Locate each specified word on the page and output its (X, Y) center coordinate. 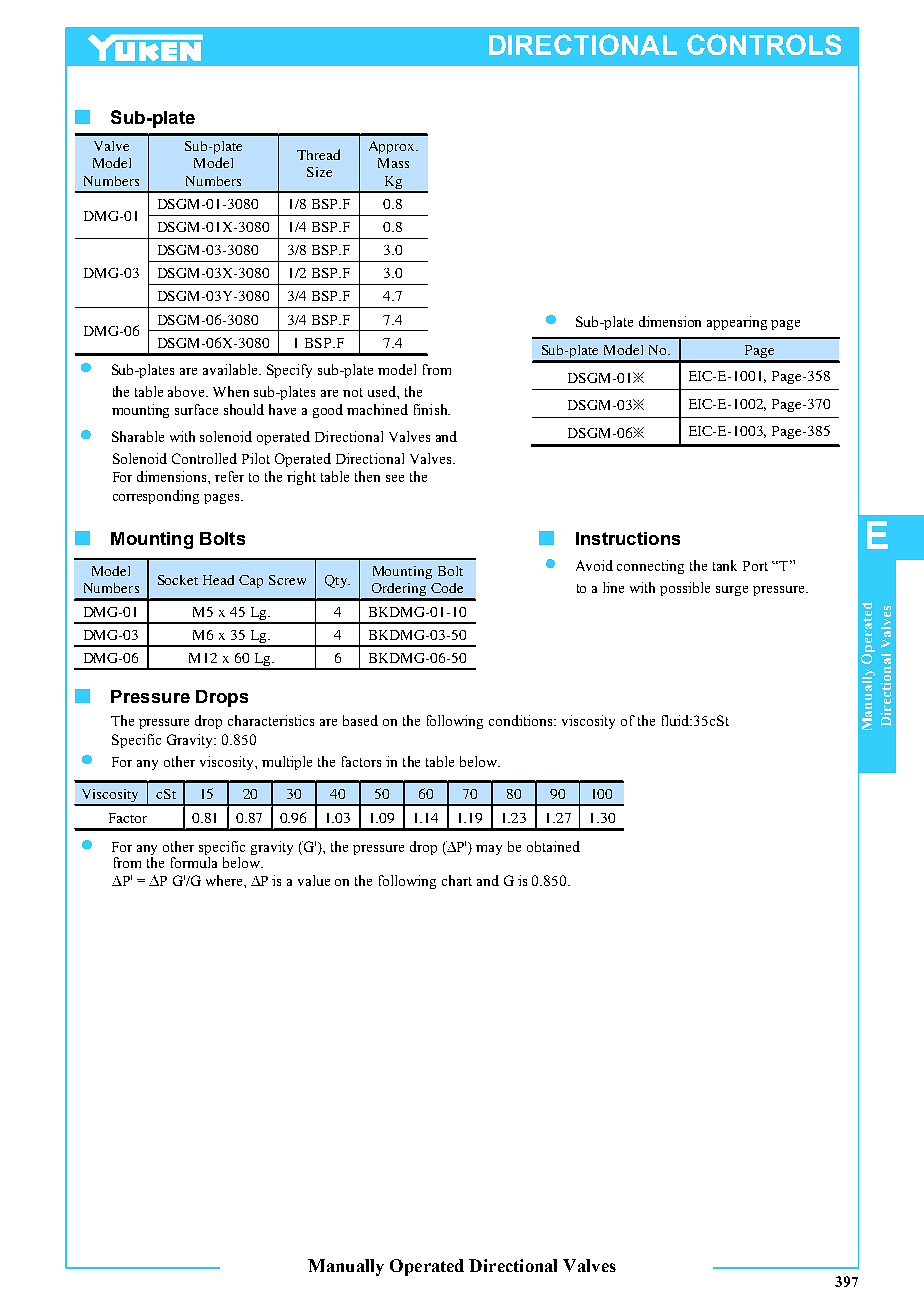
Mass (393, 163)
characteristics (271, 720)
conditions (522, 720)
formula (194, 862)
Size (319, 172)
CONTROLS (764, 44)
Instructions (628, 538)
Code (447, 588)
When (231, 391)
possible (685, 589)
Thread (318, 154)
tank (725, 565)
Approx (393, 147)
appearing (737, 323)
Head (218, 580)
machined (377, 409)
